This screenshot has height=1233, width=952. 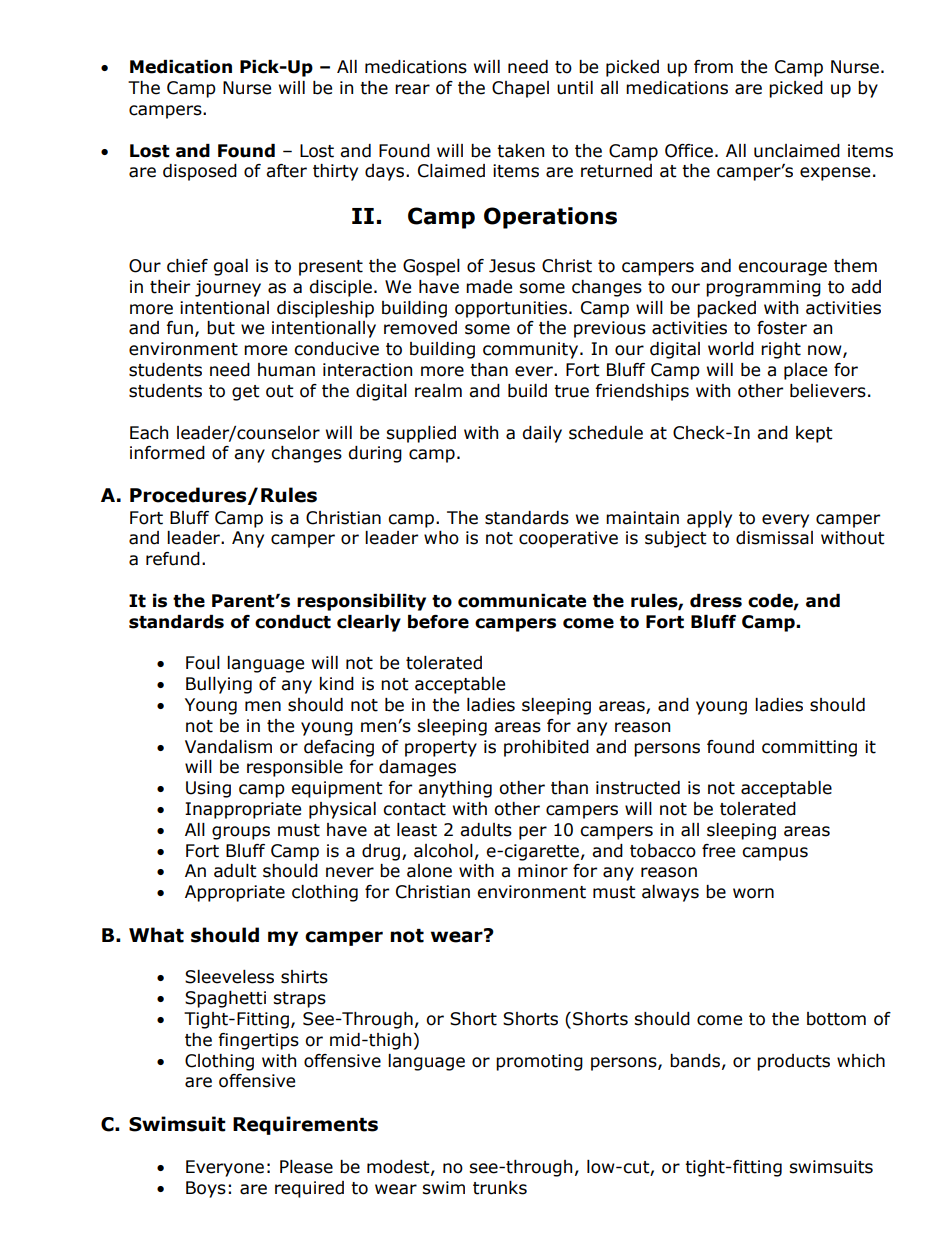 I want to click on from, so click(x=713, y=67).
